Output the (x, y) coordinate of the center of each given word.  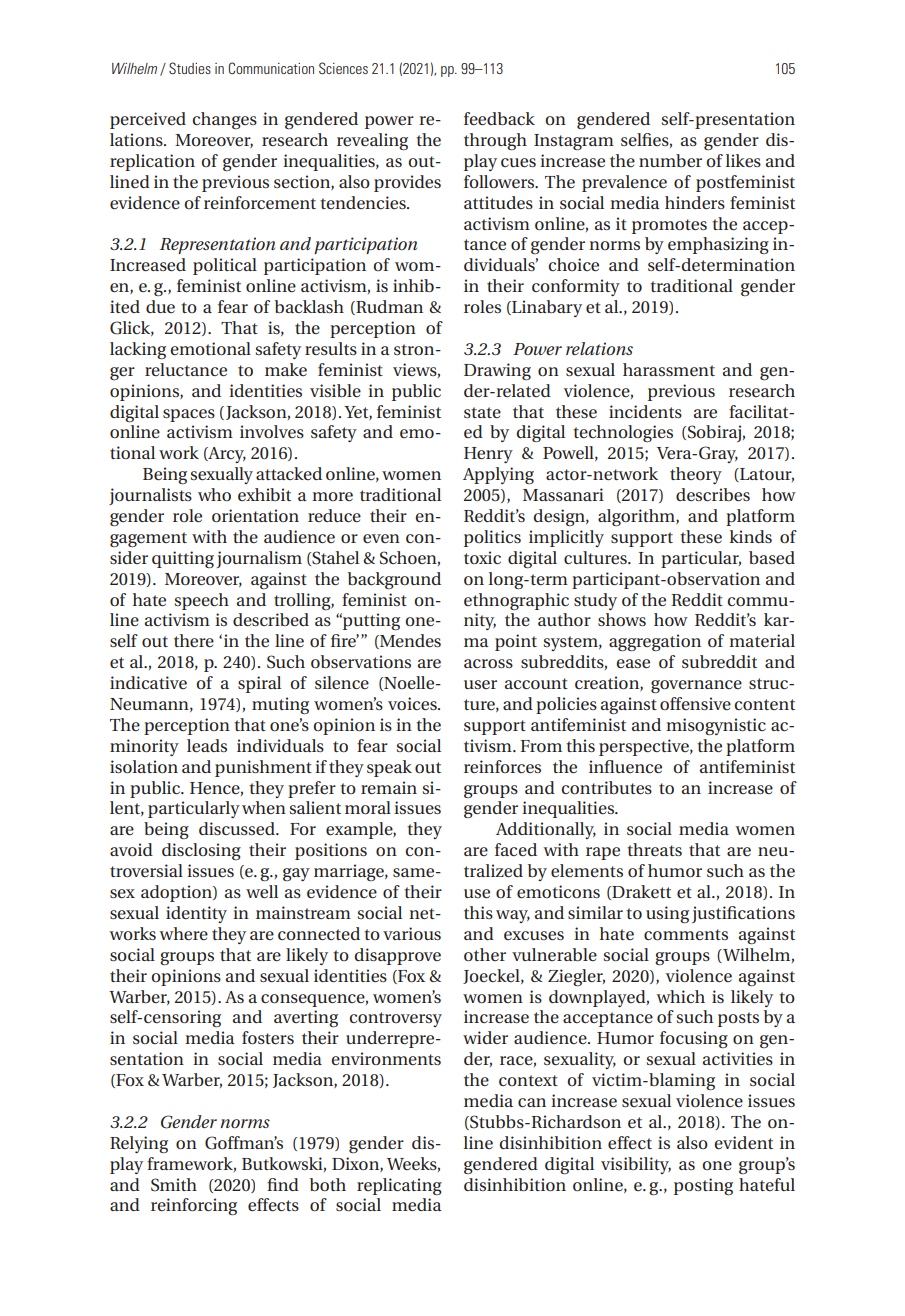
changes (224, 120)
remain (389, 787)
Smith (174, 1185)
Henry (488, 455)
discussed (238, 828)
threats (654, 849)
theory (696, 475)
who (214, 494)
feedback (499, 118)
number (670, 160)
